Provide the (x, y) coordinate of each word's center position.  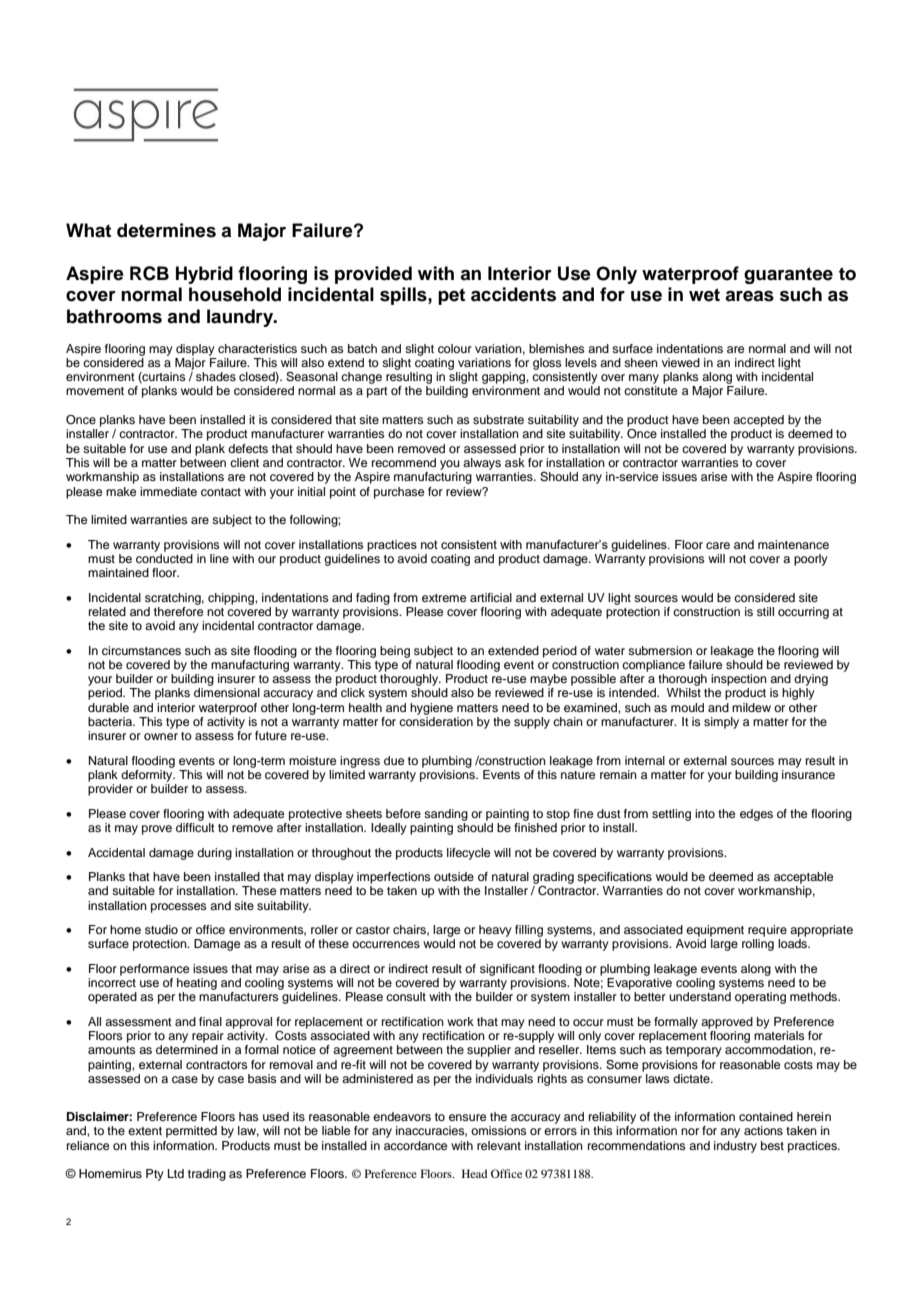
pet (451, 296)
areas (749, 296)
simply (721, 723)
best (772, 1145)
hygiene (431, 709)
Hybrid (204, 275)
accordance (415, 1145)
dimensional (227, 692)
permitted (191, 1132)
